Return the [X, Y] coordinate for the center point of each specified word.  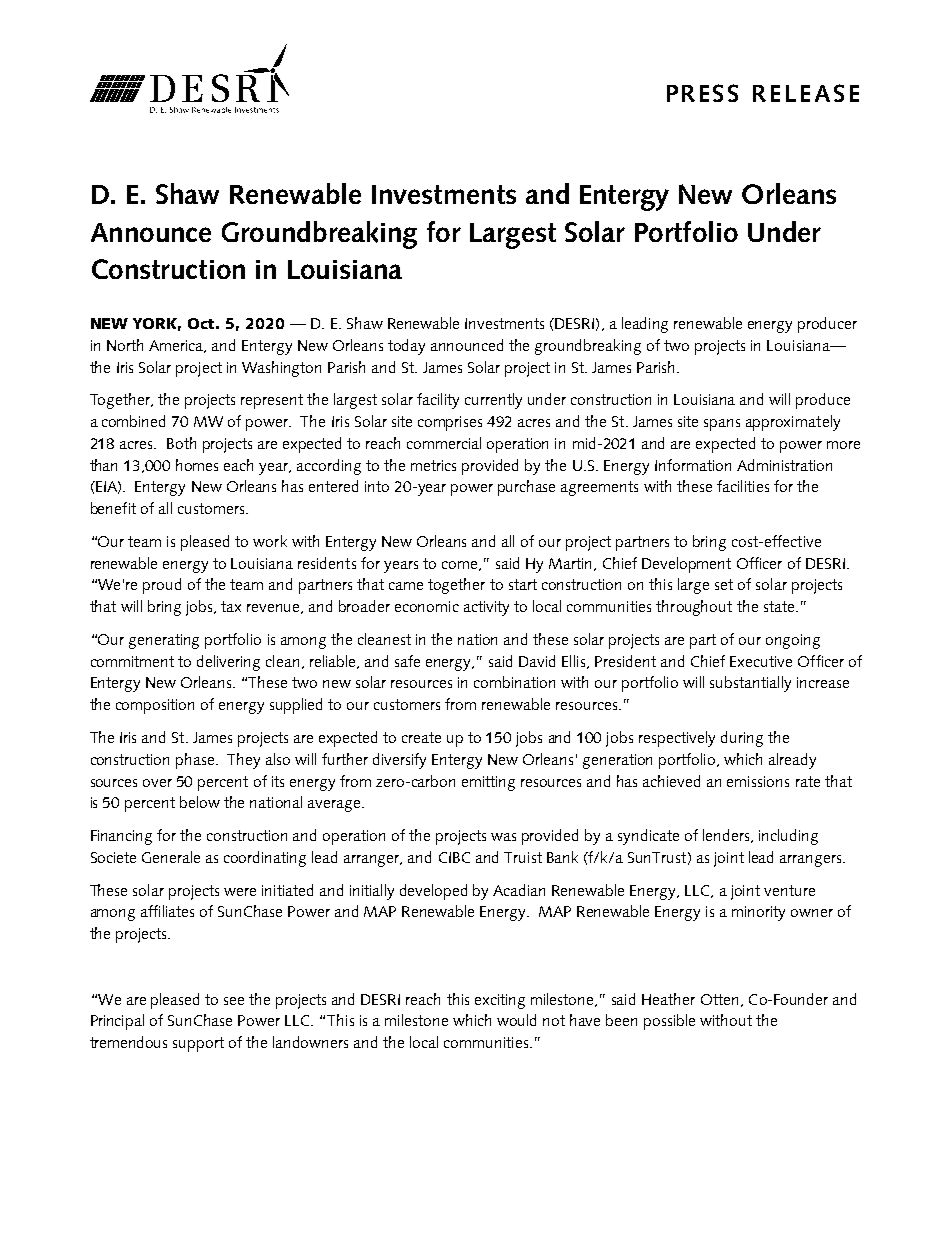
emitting [488, 783]
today [406, 347]
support [198, 1044]
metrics [433, 465]
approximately [793, 423]
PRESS [702, 93]
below [200, 802]
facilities [743, 486]
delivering [228, 663]
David [537, 661]
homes [197, 465]
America [177, 346]
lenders [727, 836]
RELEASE [806, 93]
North [125, 345]
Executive [761, 661]
